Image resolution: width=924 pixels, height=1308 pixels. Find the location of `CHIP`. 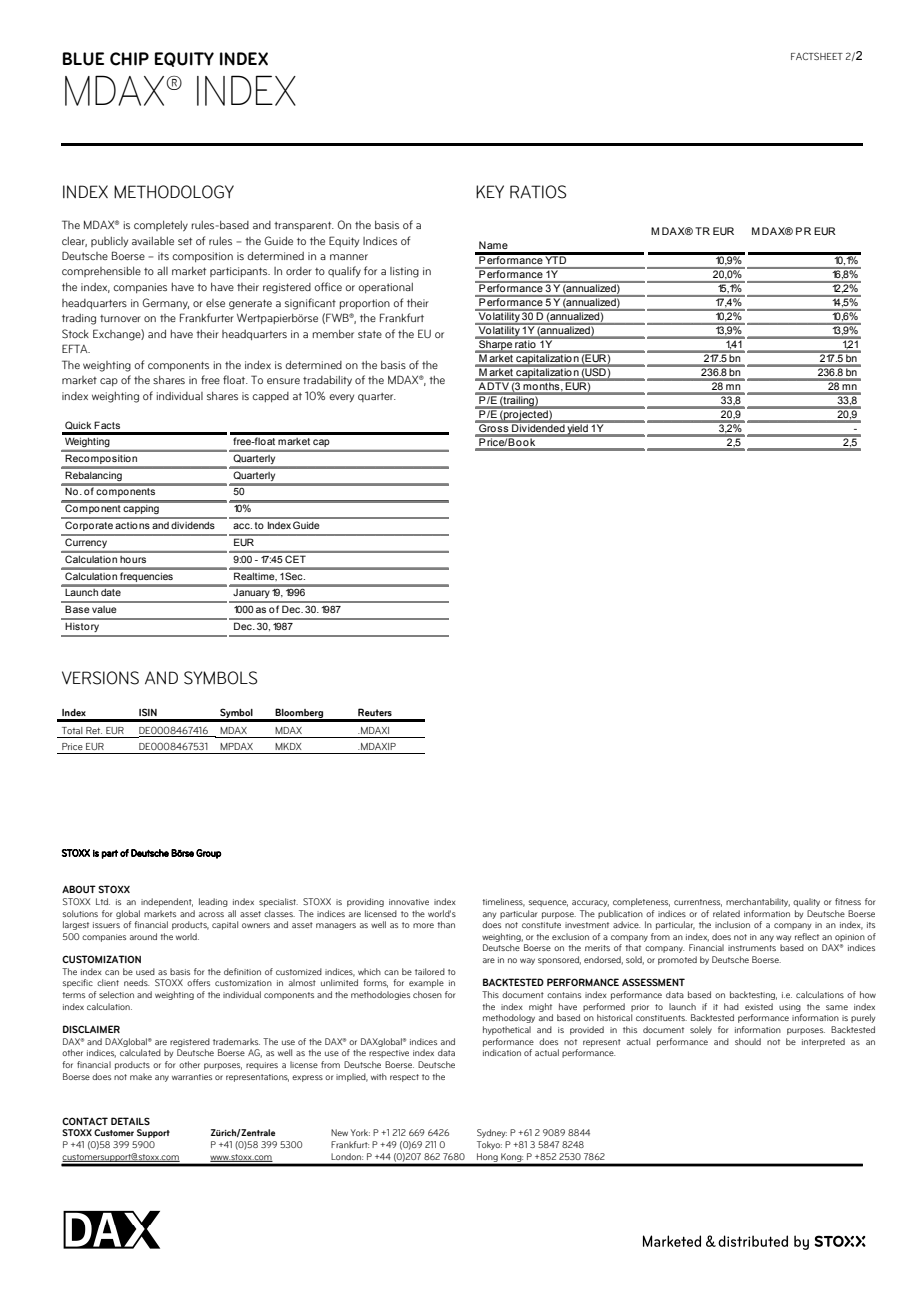

CHIP is located at coordinates (129, 59).
